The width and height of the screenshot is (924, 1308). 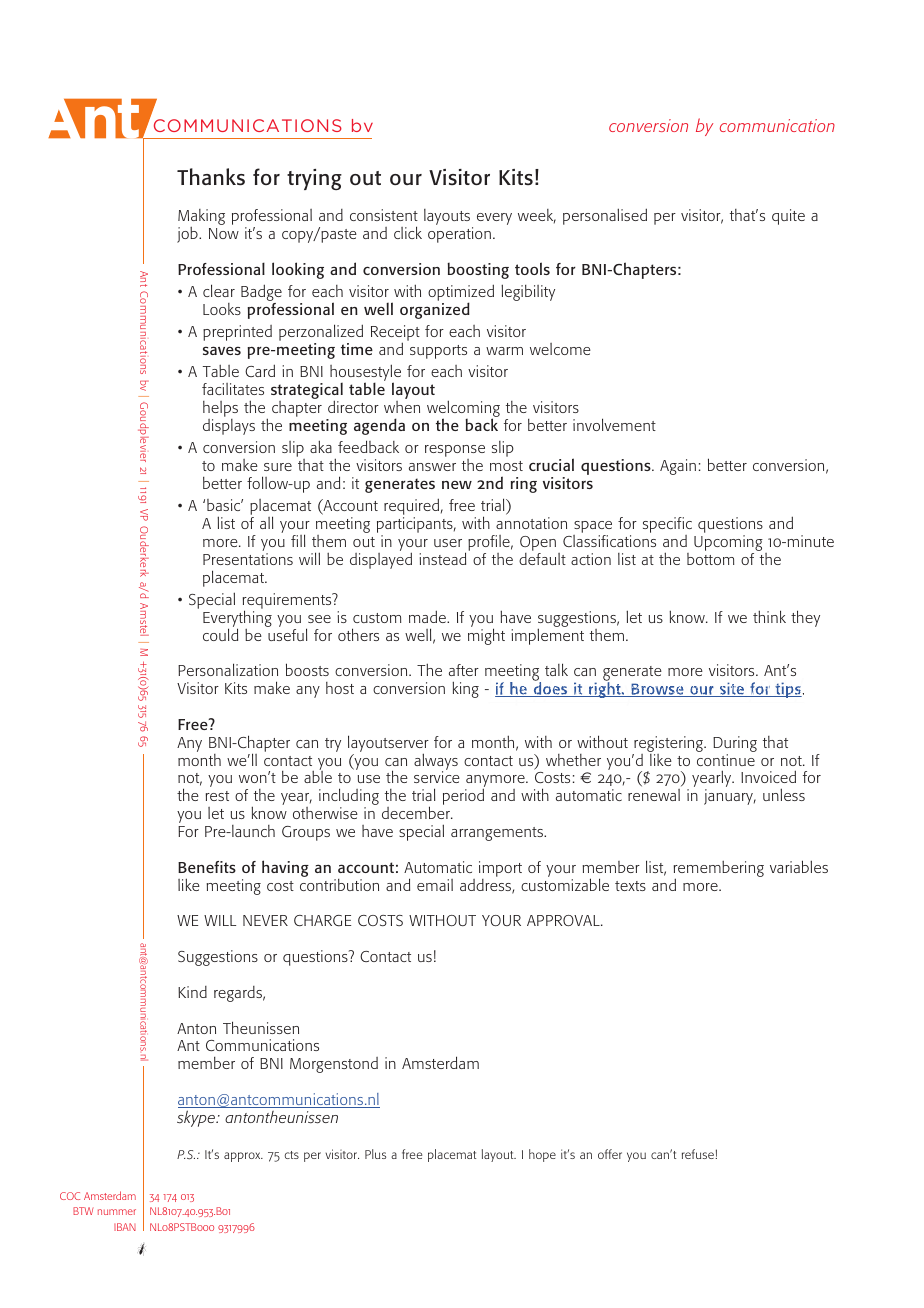 I want to click on Plus, so click(x=375, y=1154).
